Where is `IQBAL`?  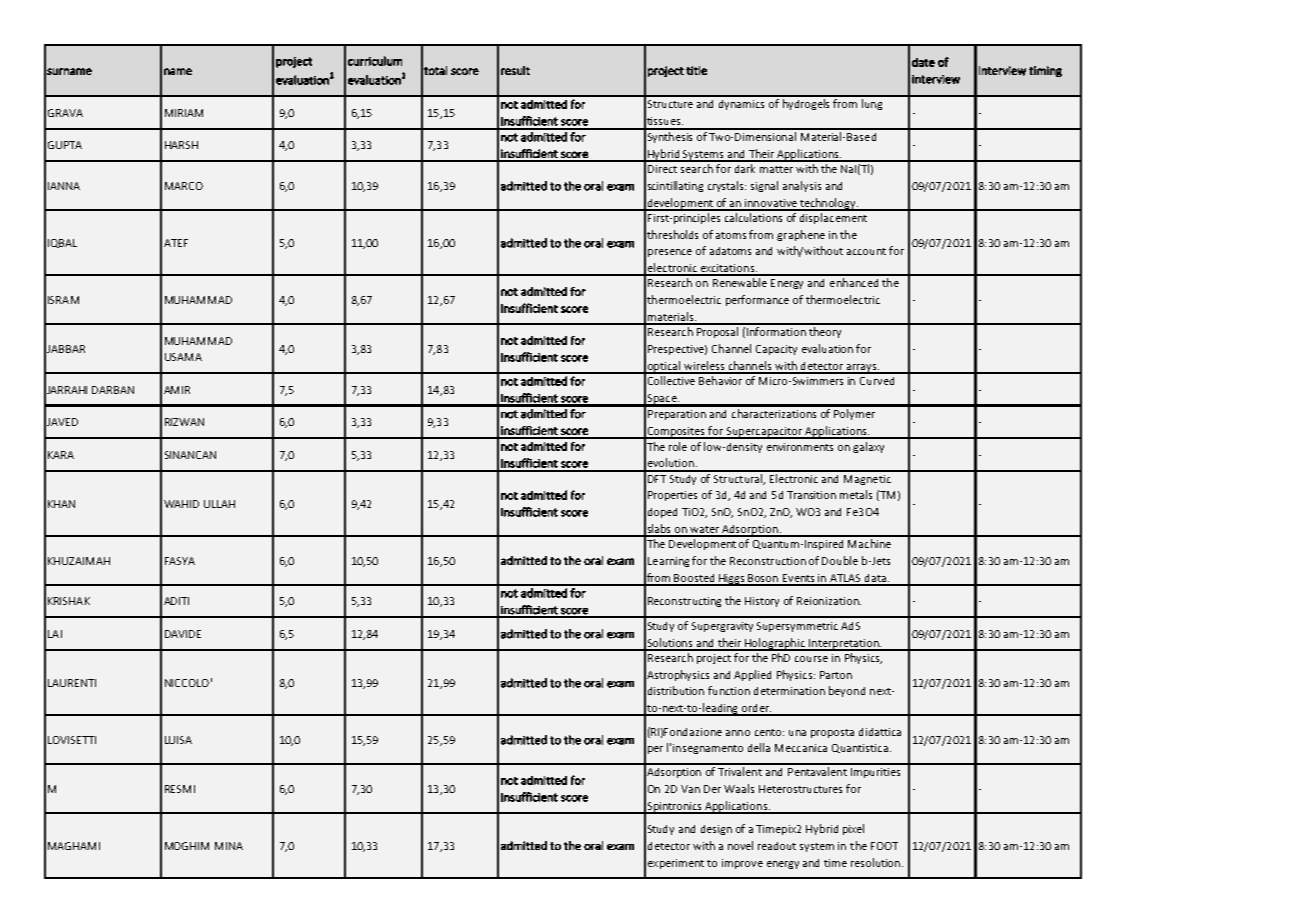
IQBAL is located at coordinates (62, 243).
